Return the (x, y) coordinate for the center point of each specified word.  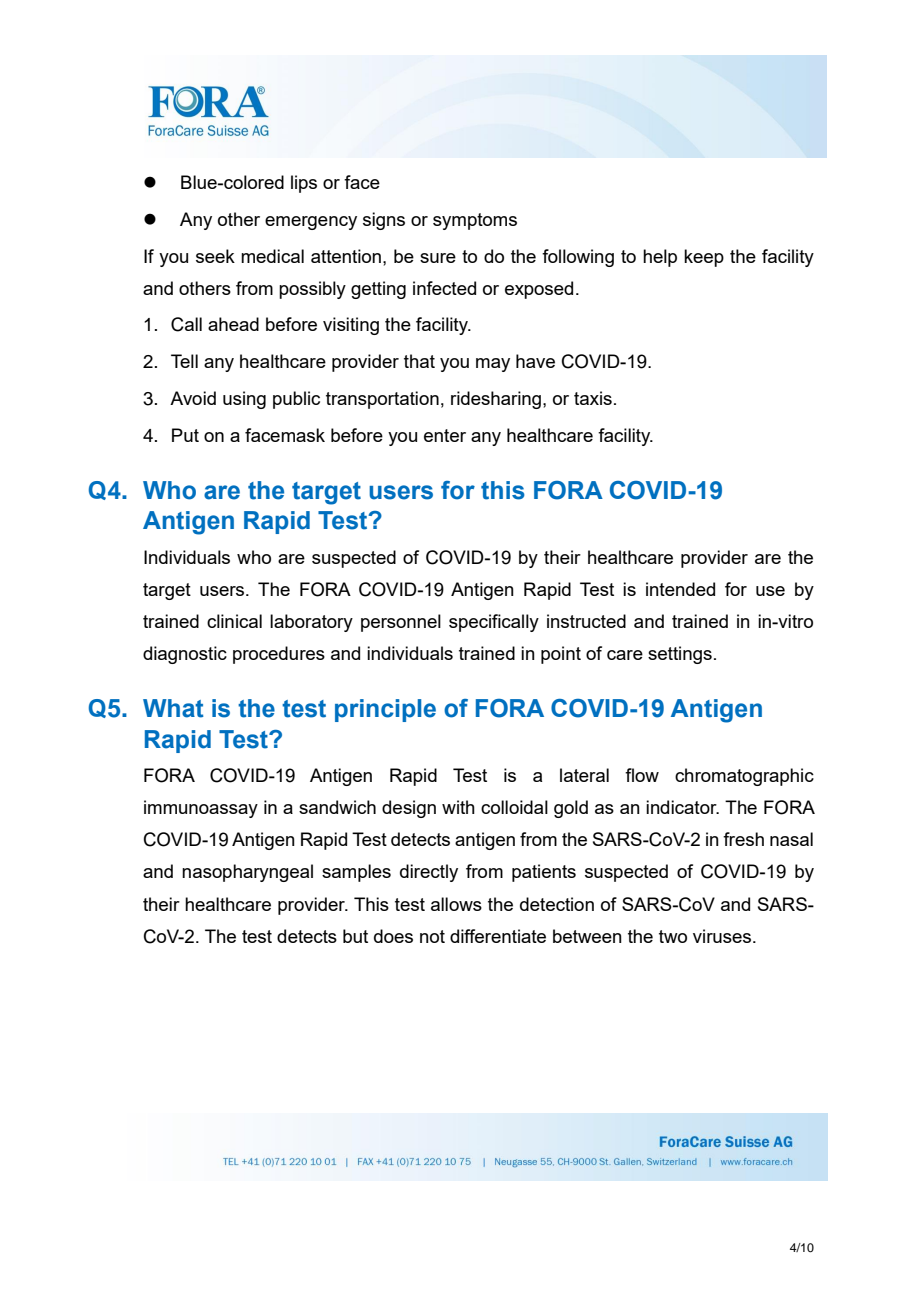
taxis (593, 398)
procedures (279, 655)
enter (445, 435)
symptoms (475, 221)
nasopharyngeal (247, 873)
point (561, 655)
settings (680, 655)
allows (456, 904)
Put (185, 435)
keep (704, 258)
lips (304, 184)
